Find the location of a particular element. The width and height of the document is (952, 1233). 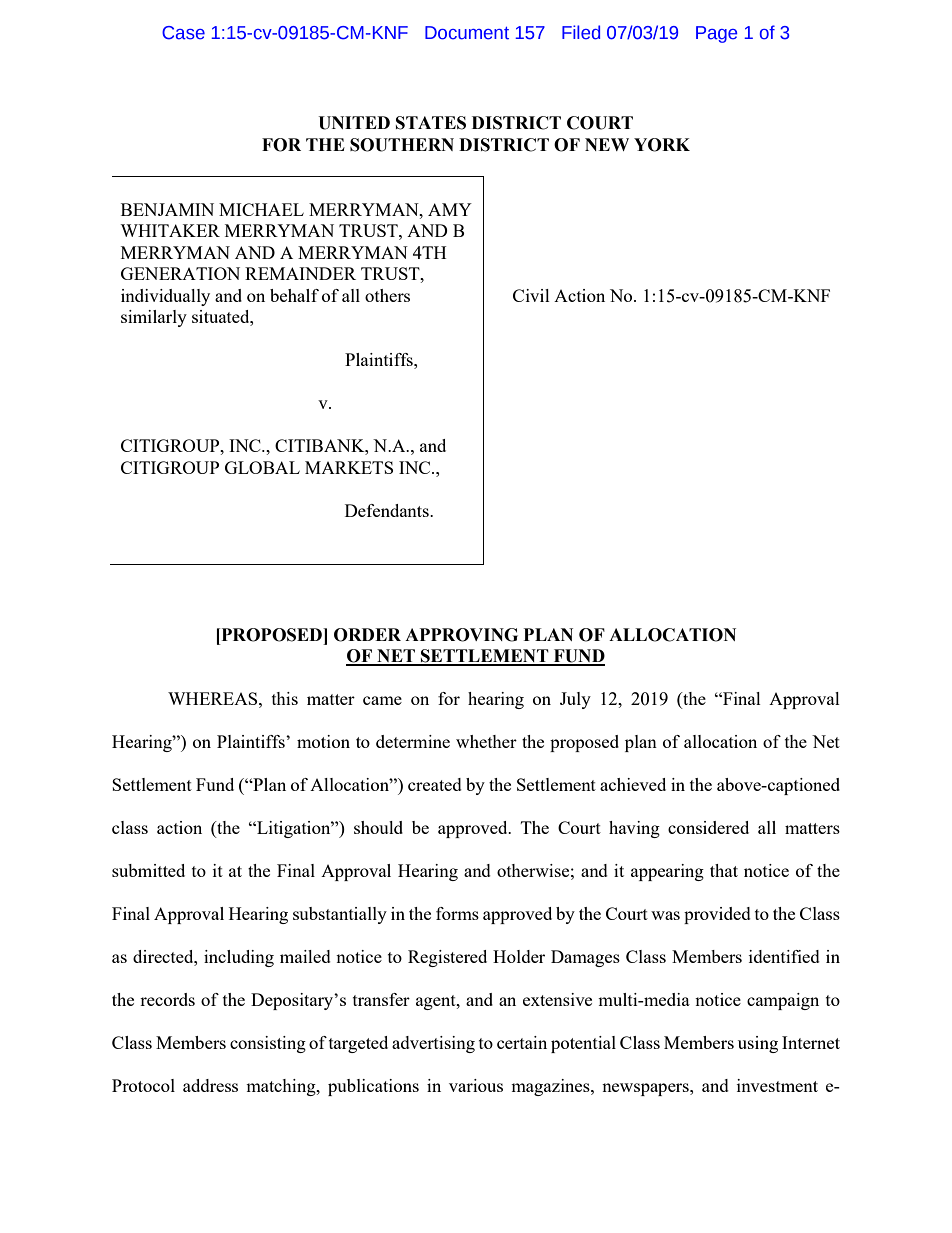

Document is located at coordinates (467, 33).
